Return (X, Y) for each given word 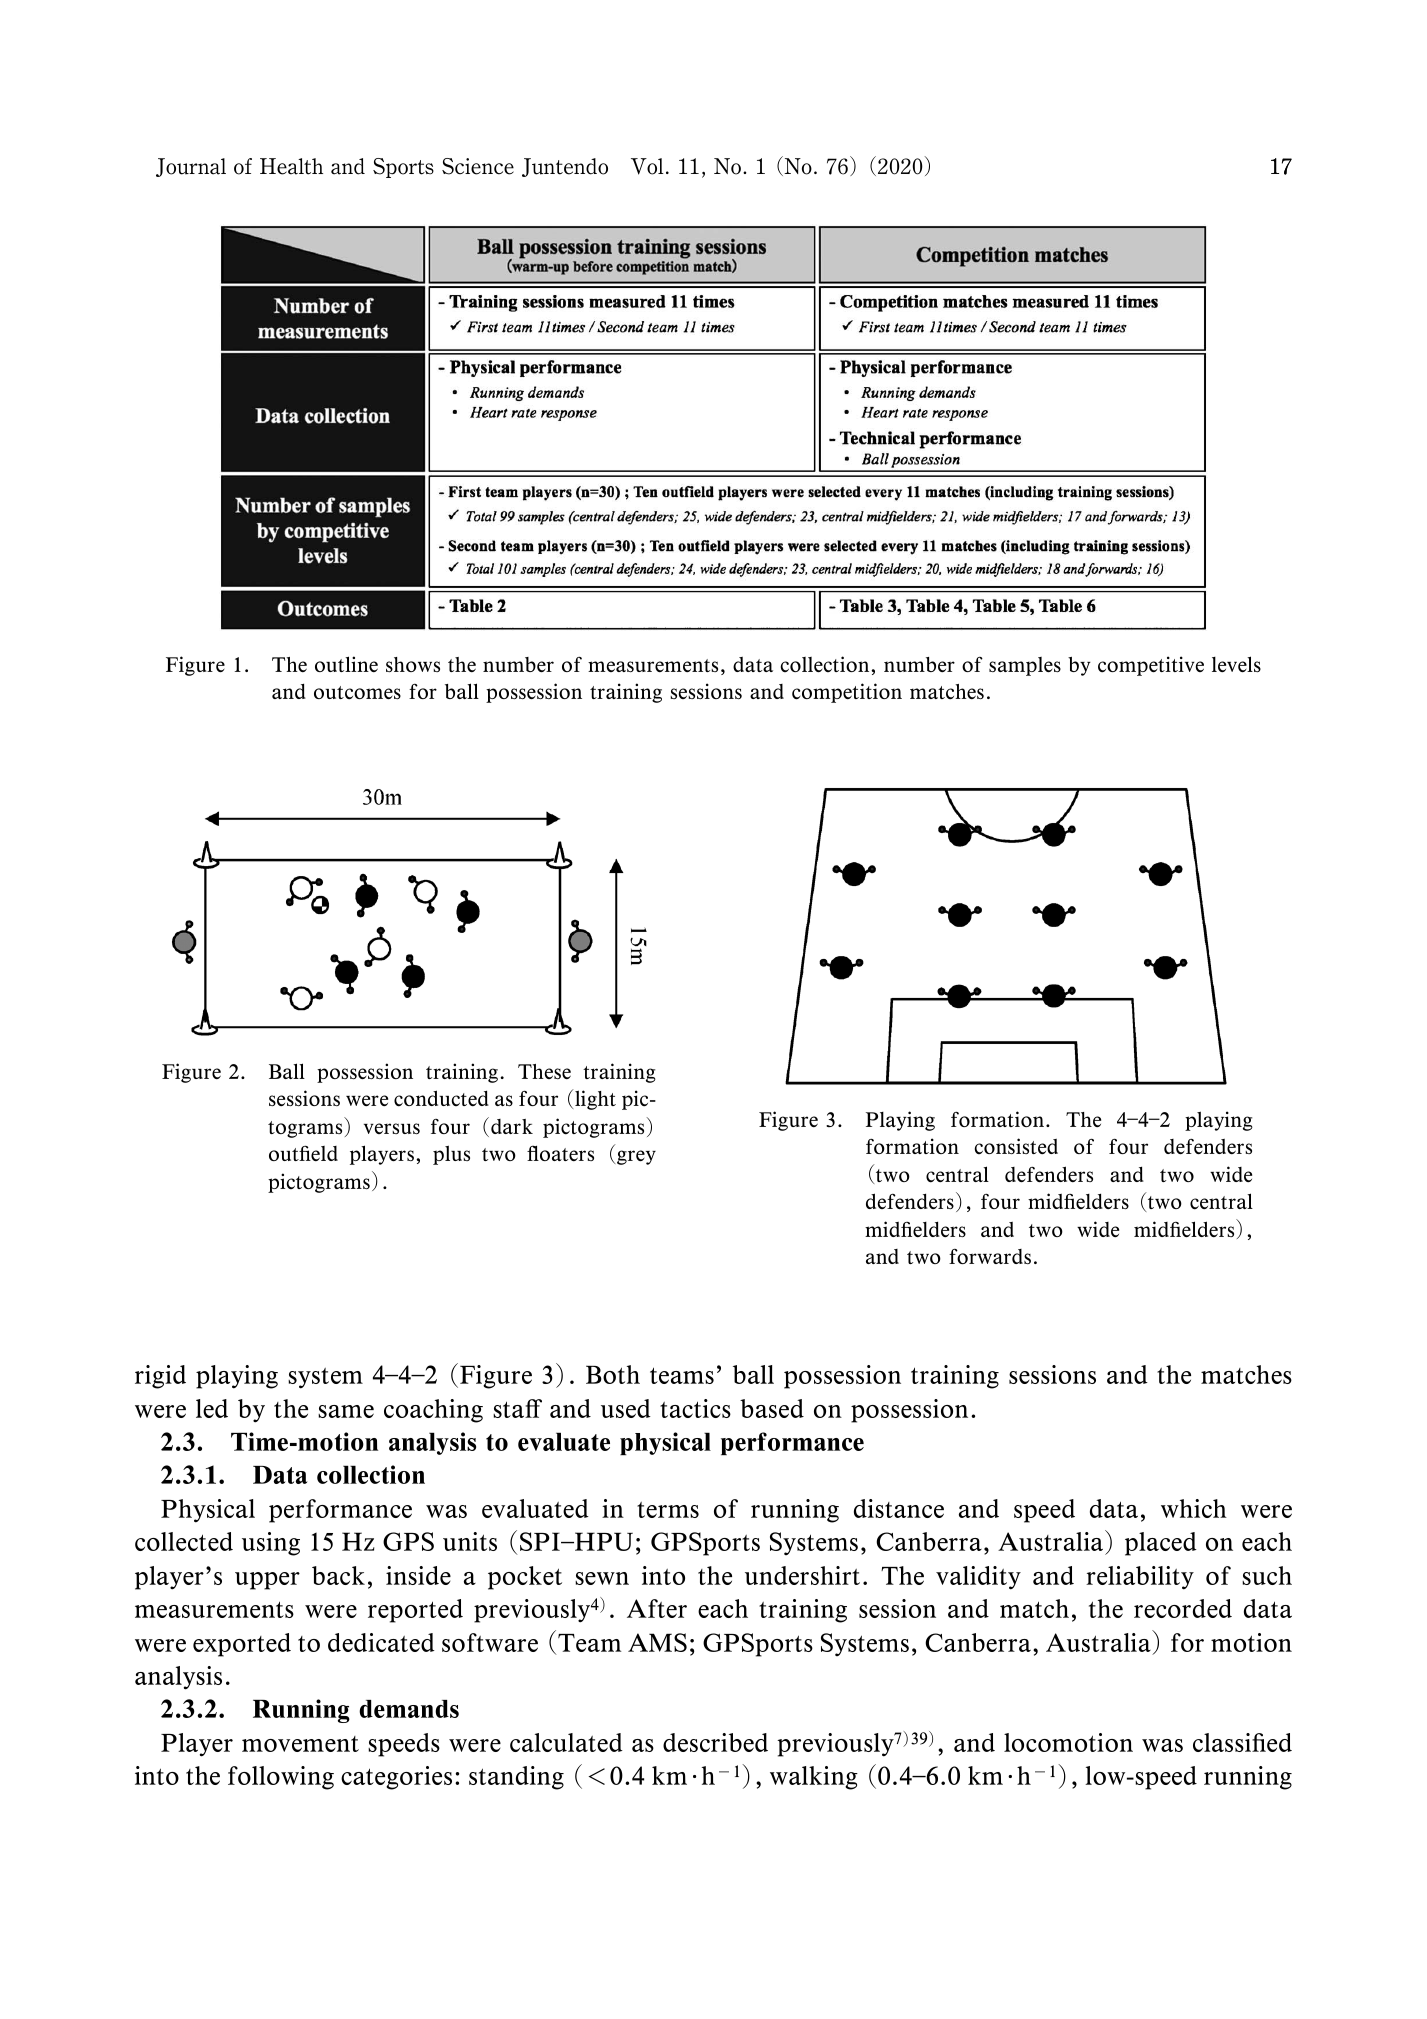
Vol (647, 166)
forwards (990, 1256)
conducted (441, 1098)
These (544, 1071)
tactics (695, 1408)
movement (300, 1744)
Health (291, 166)
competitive (1151, 666)
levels (1236, 664)
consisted (1016, 1146)
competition (847, 693)
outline (346, 664)
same (346, 1411)
